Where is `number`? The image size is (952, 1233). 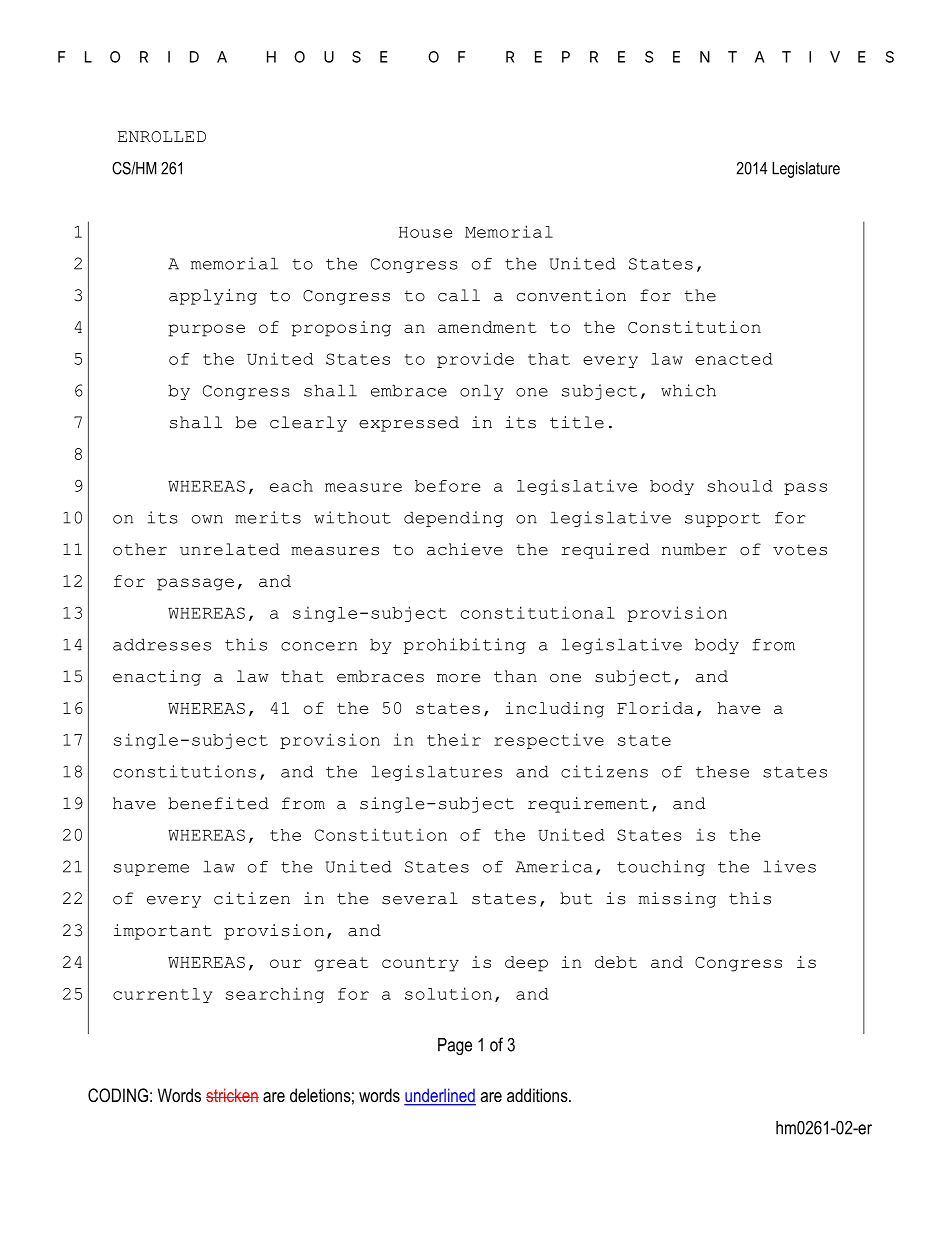
number is located at coordinates (694, 549).
